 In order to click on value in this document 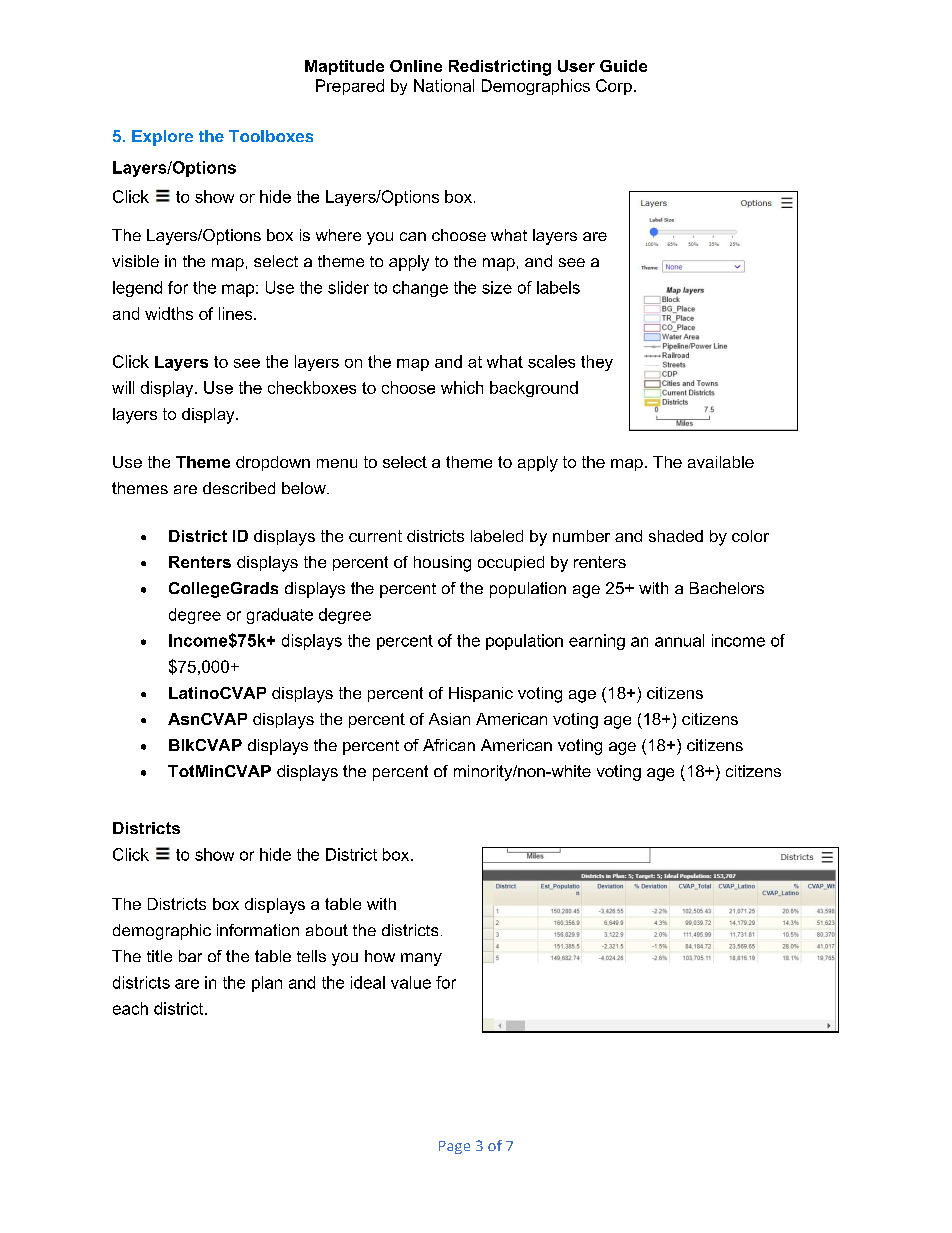, I will do `click(411, 982)`.
